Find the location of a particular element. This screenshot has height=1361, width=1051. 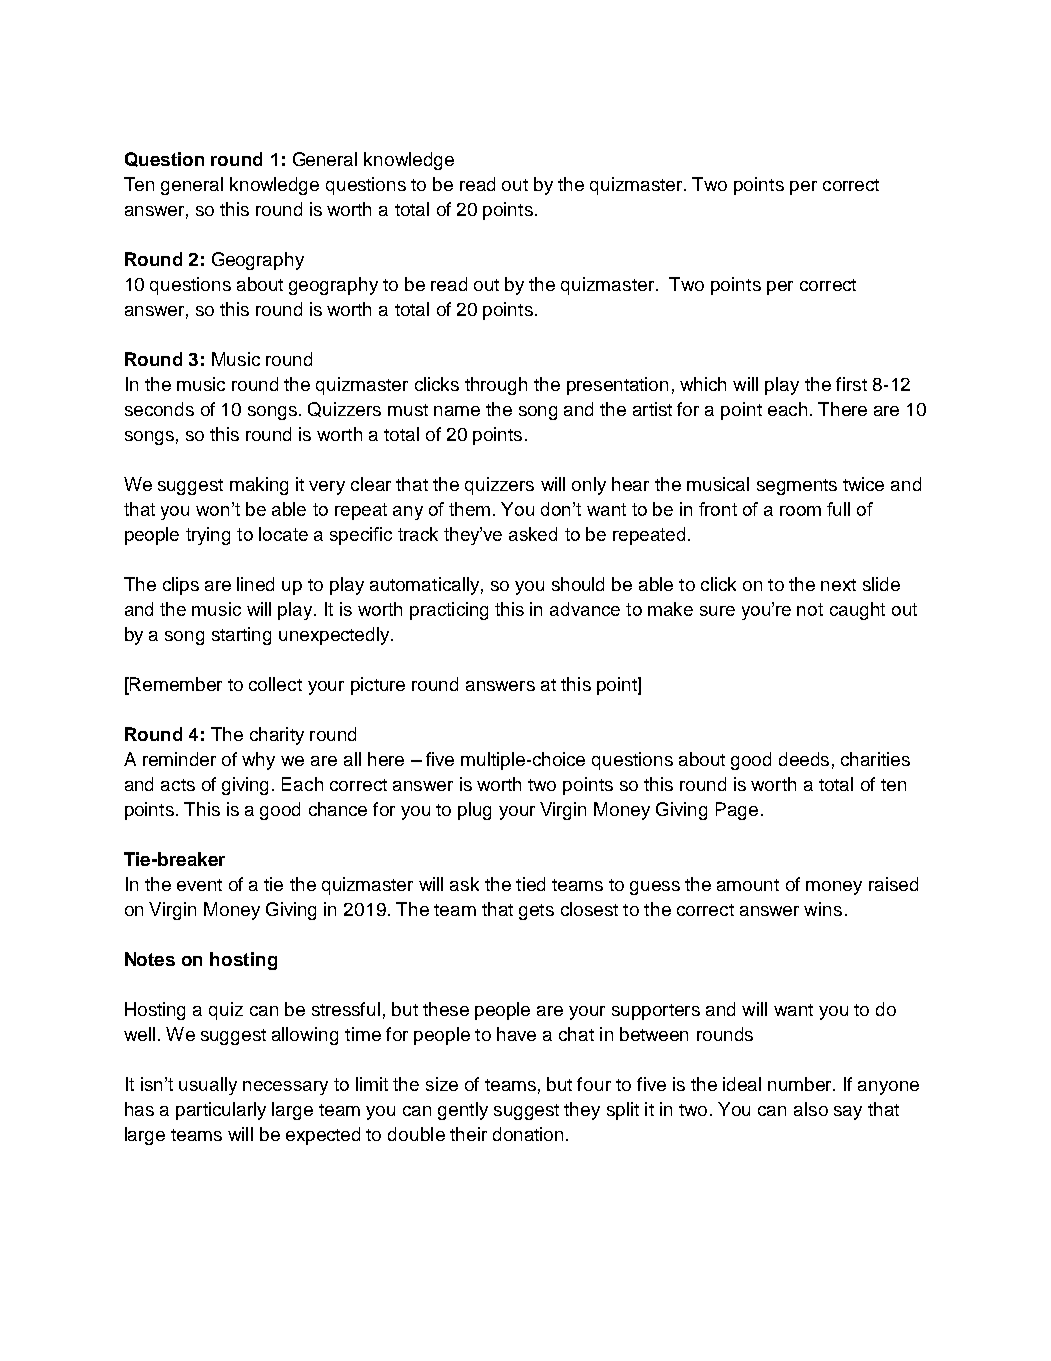

particularly is located at coordinates (221, 1111).
